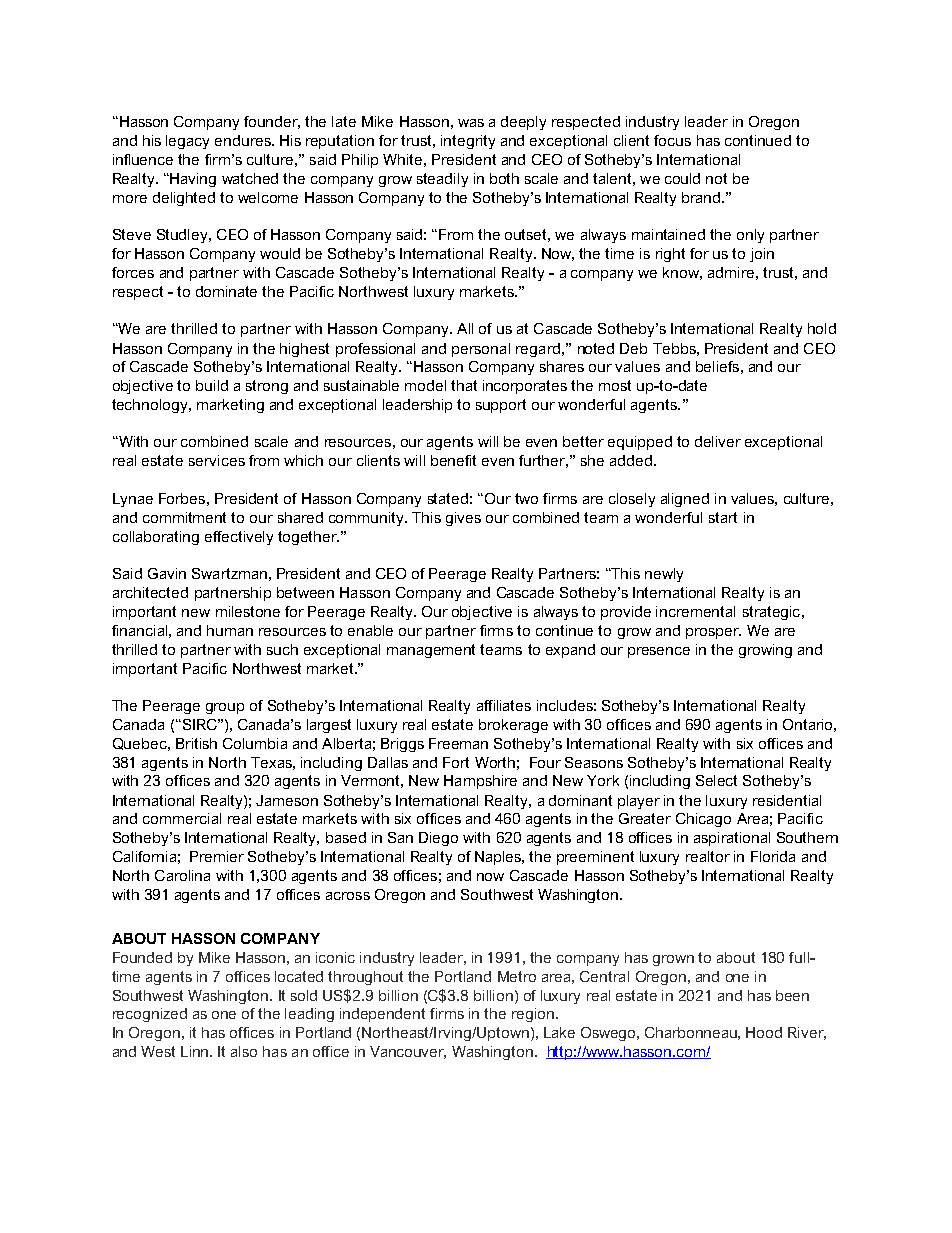 The width and height of the screenshot is (952, 1233). What do you see at coordinates (822, 328) in the screenshot?
I see `hold` at bounding box center [822, 328].
